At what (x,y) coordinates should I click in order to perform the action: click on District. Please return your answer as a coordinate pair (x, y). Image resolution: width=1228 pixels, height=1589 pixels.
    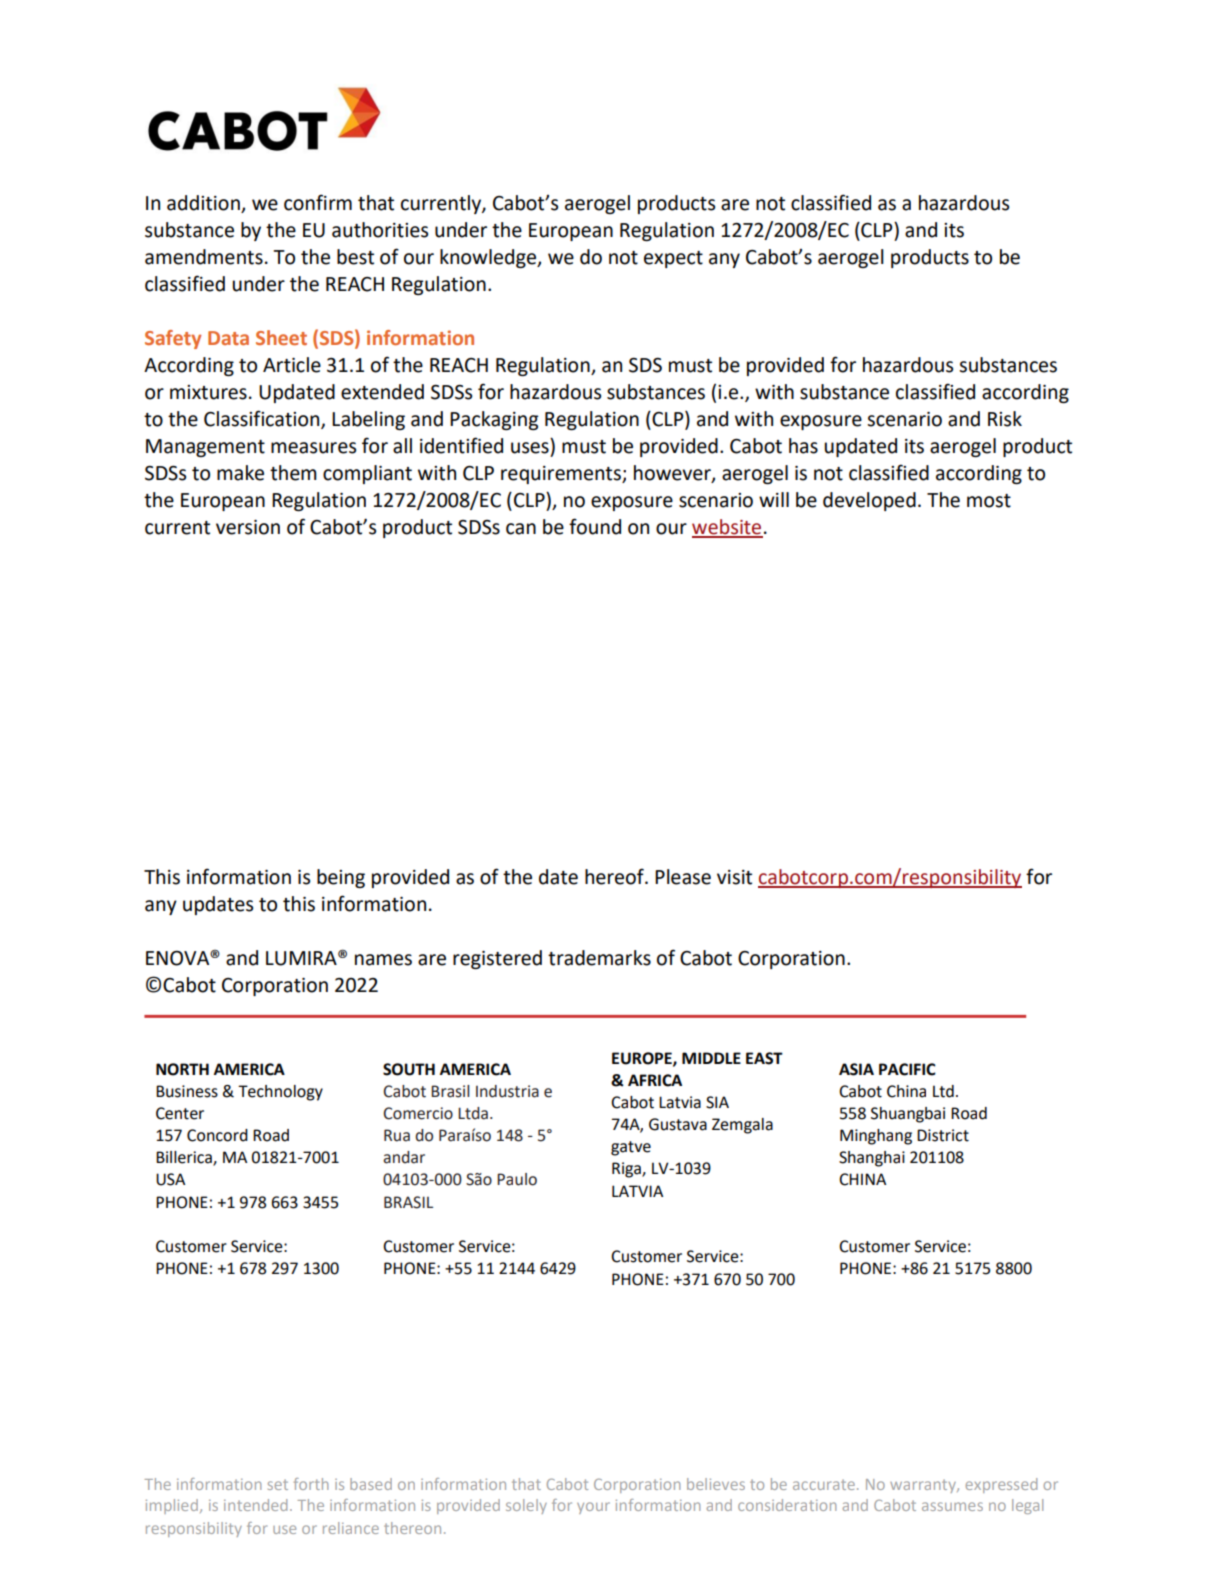
    Looking at the image, I should click on (943, 1135).
